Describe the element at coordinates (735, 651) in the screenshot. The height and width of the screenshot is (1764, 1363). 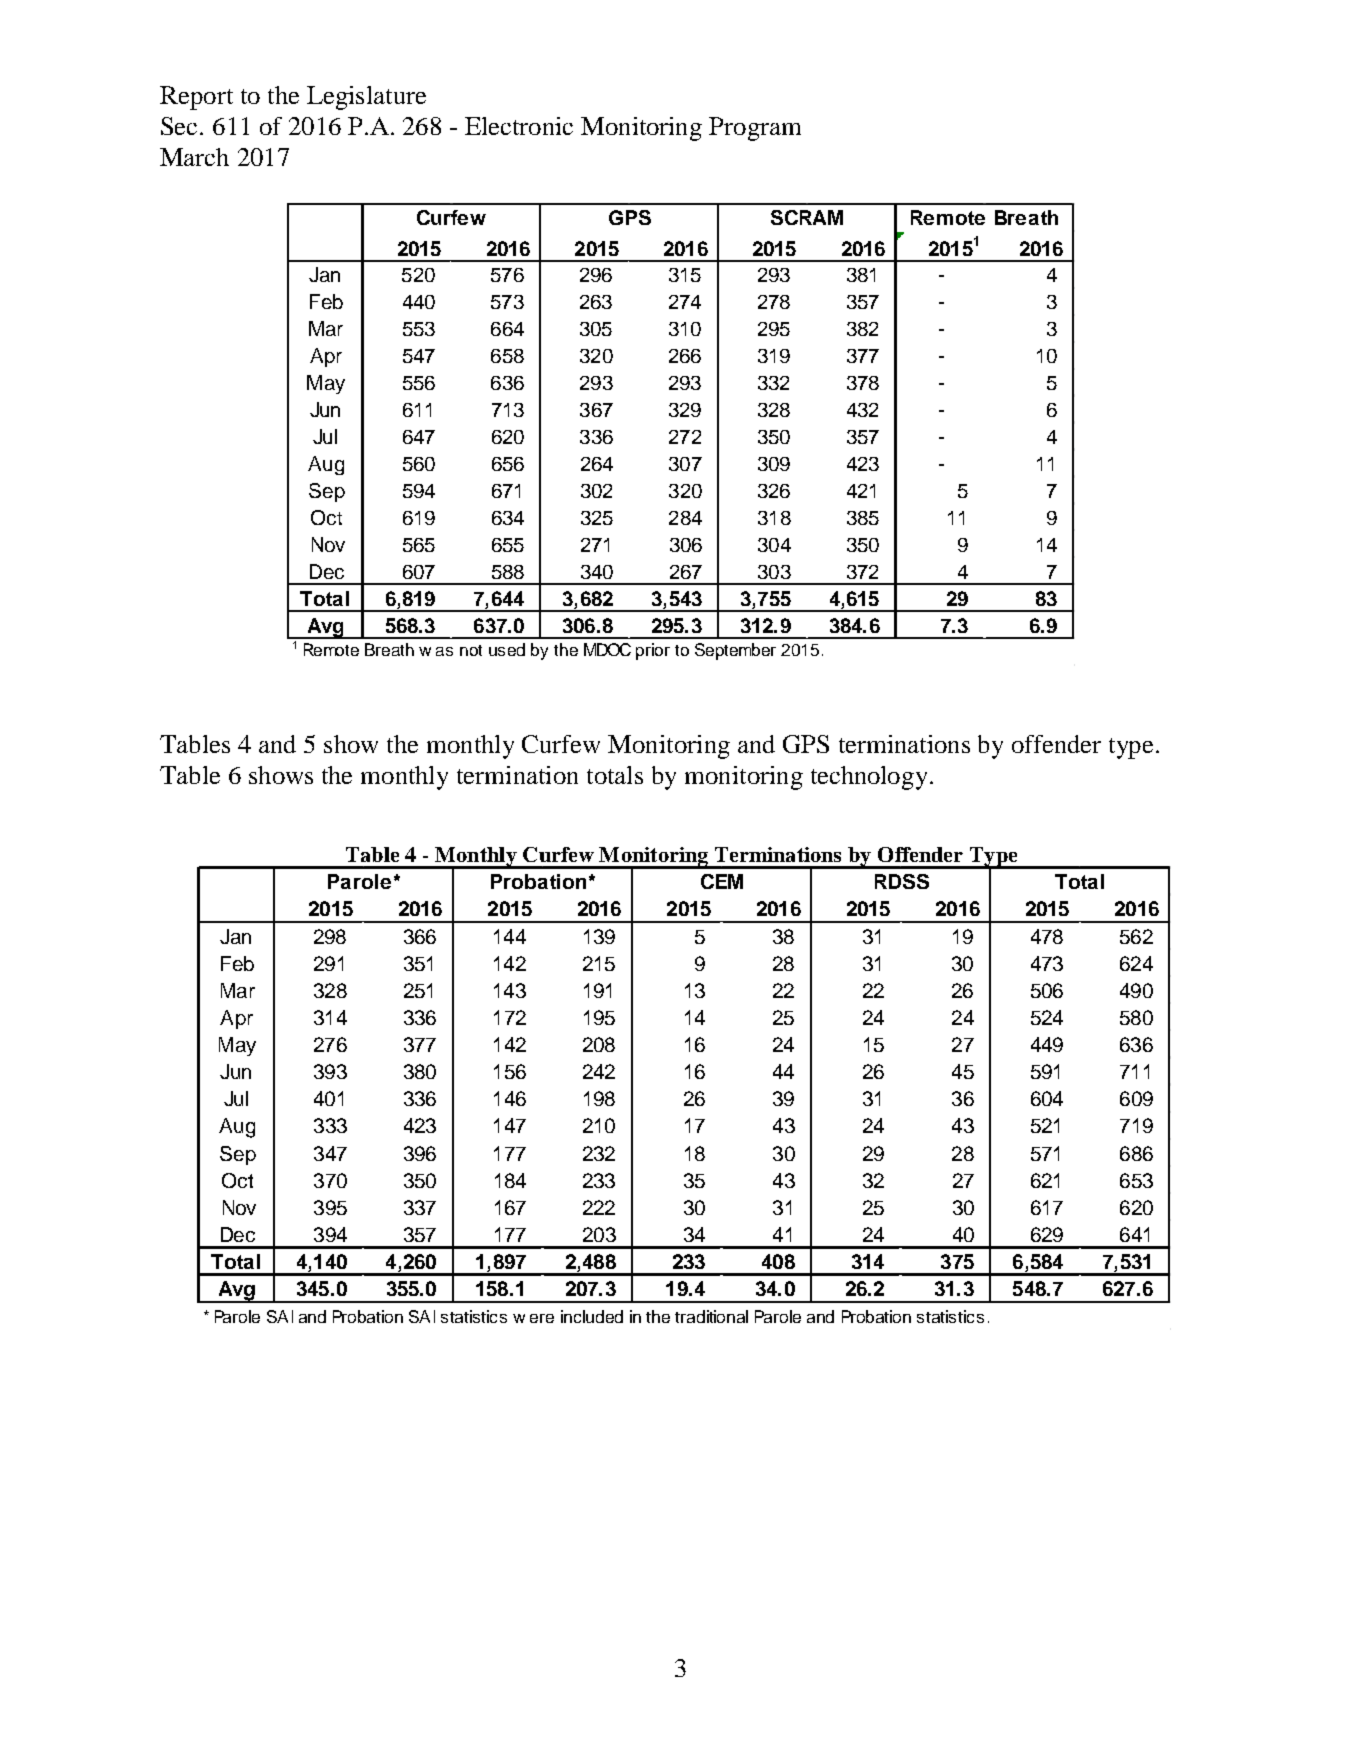
I see `September` at that location.
